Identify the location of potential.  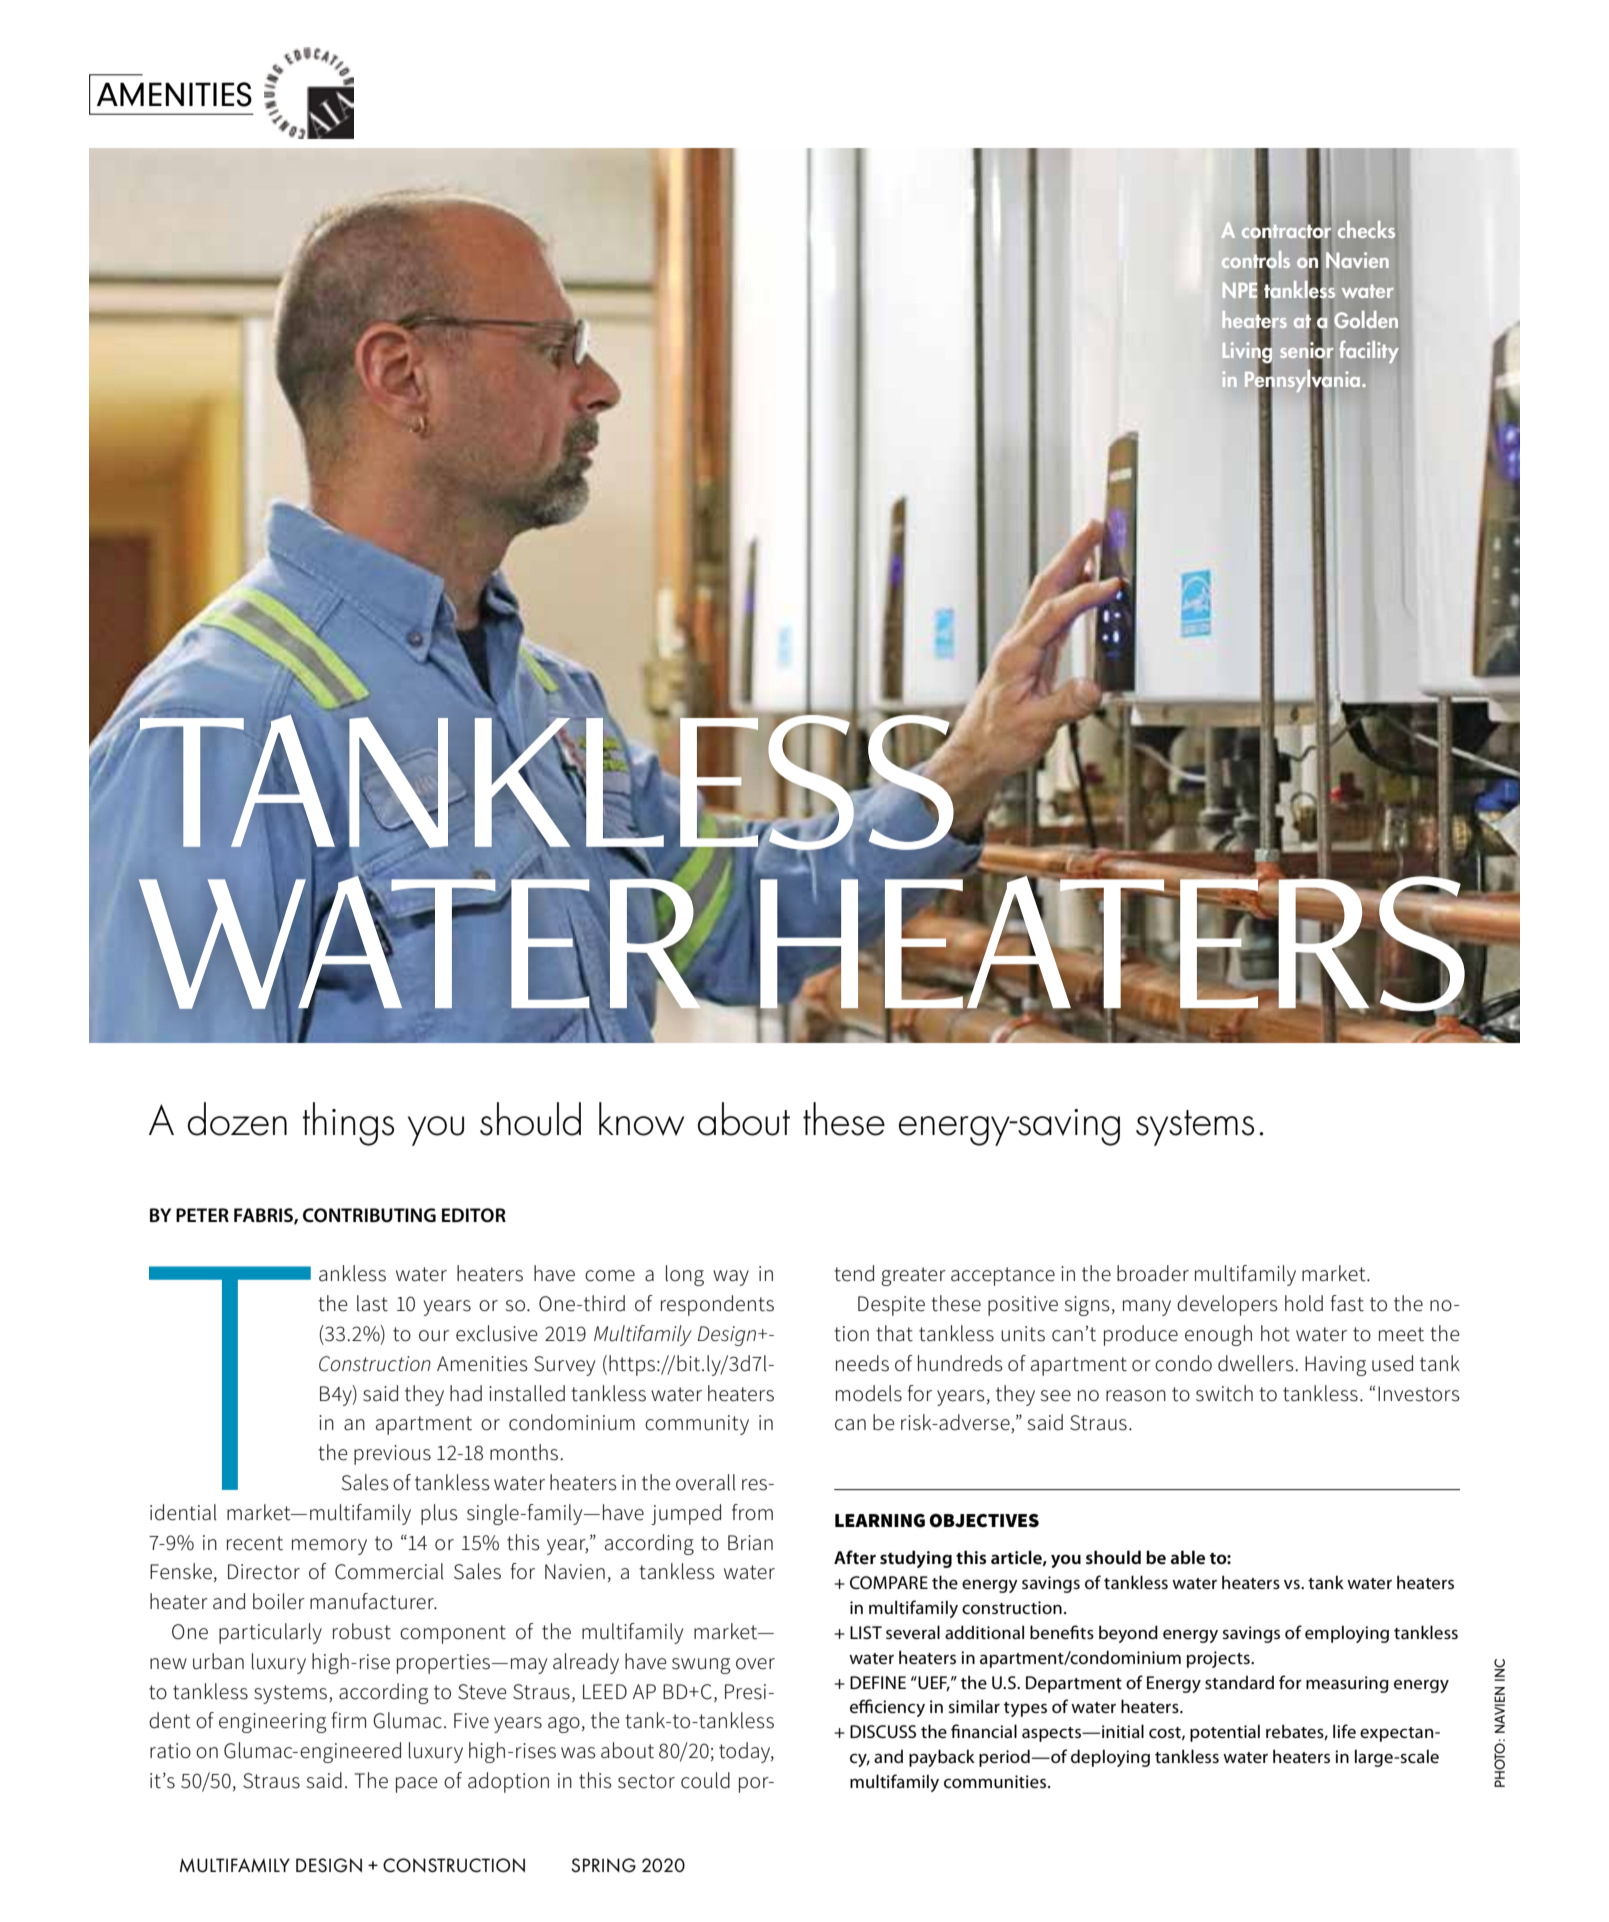
(1225, 1733).
